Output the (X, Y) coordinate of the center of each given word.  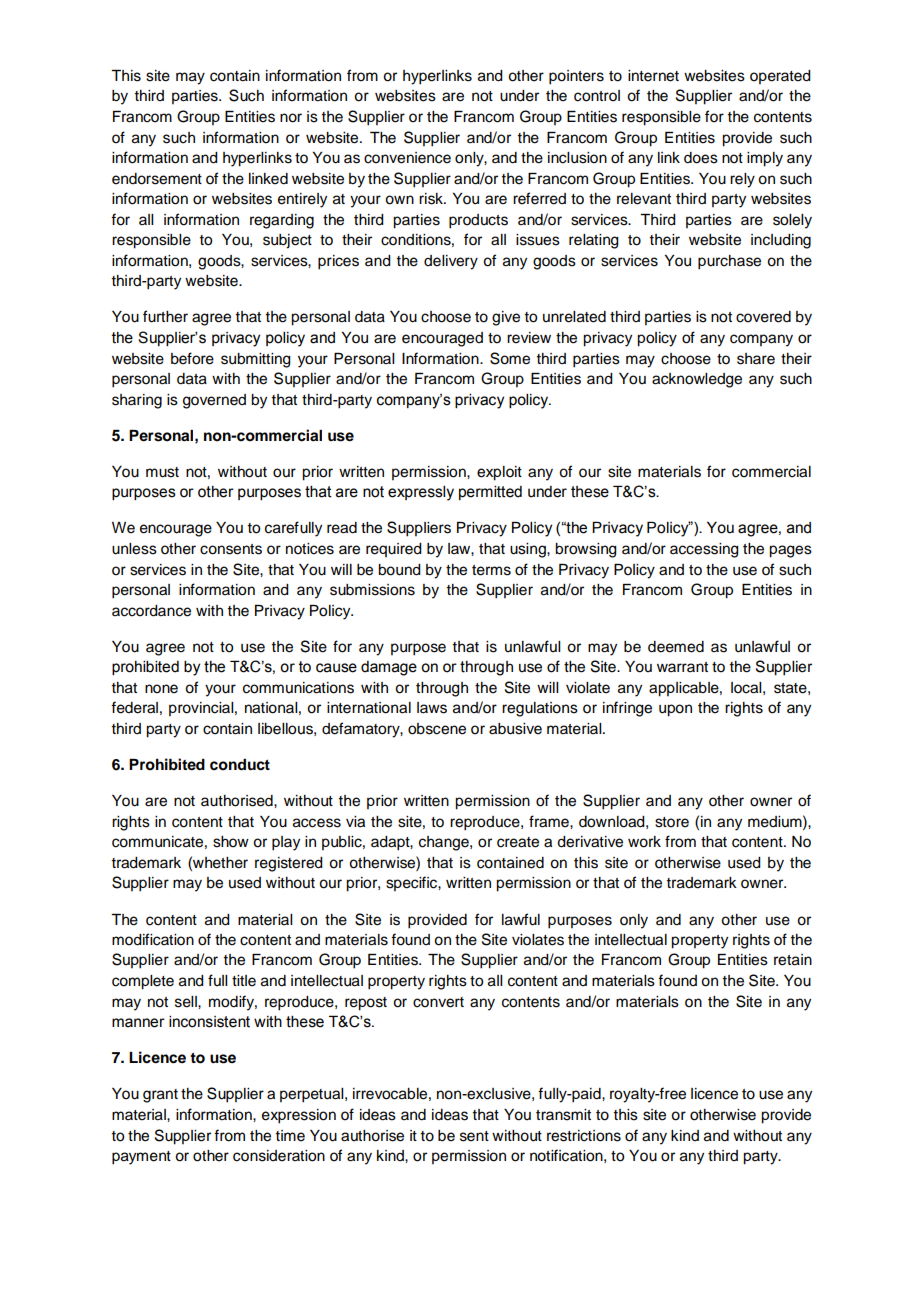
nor (291, 118)
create (518, 842)
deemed (676, 647)
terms (491, 570)
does (701, 158)
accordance (151, 611)
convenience (407, 158)
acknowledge (697, 380)
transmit (563, 1115)
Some (510, 358)
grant (160, 1096)
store (672, 822)
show (231, 842)
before (192, 358)
